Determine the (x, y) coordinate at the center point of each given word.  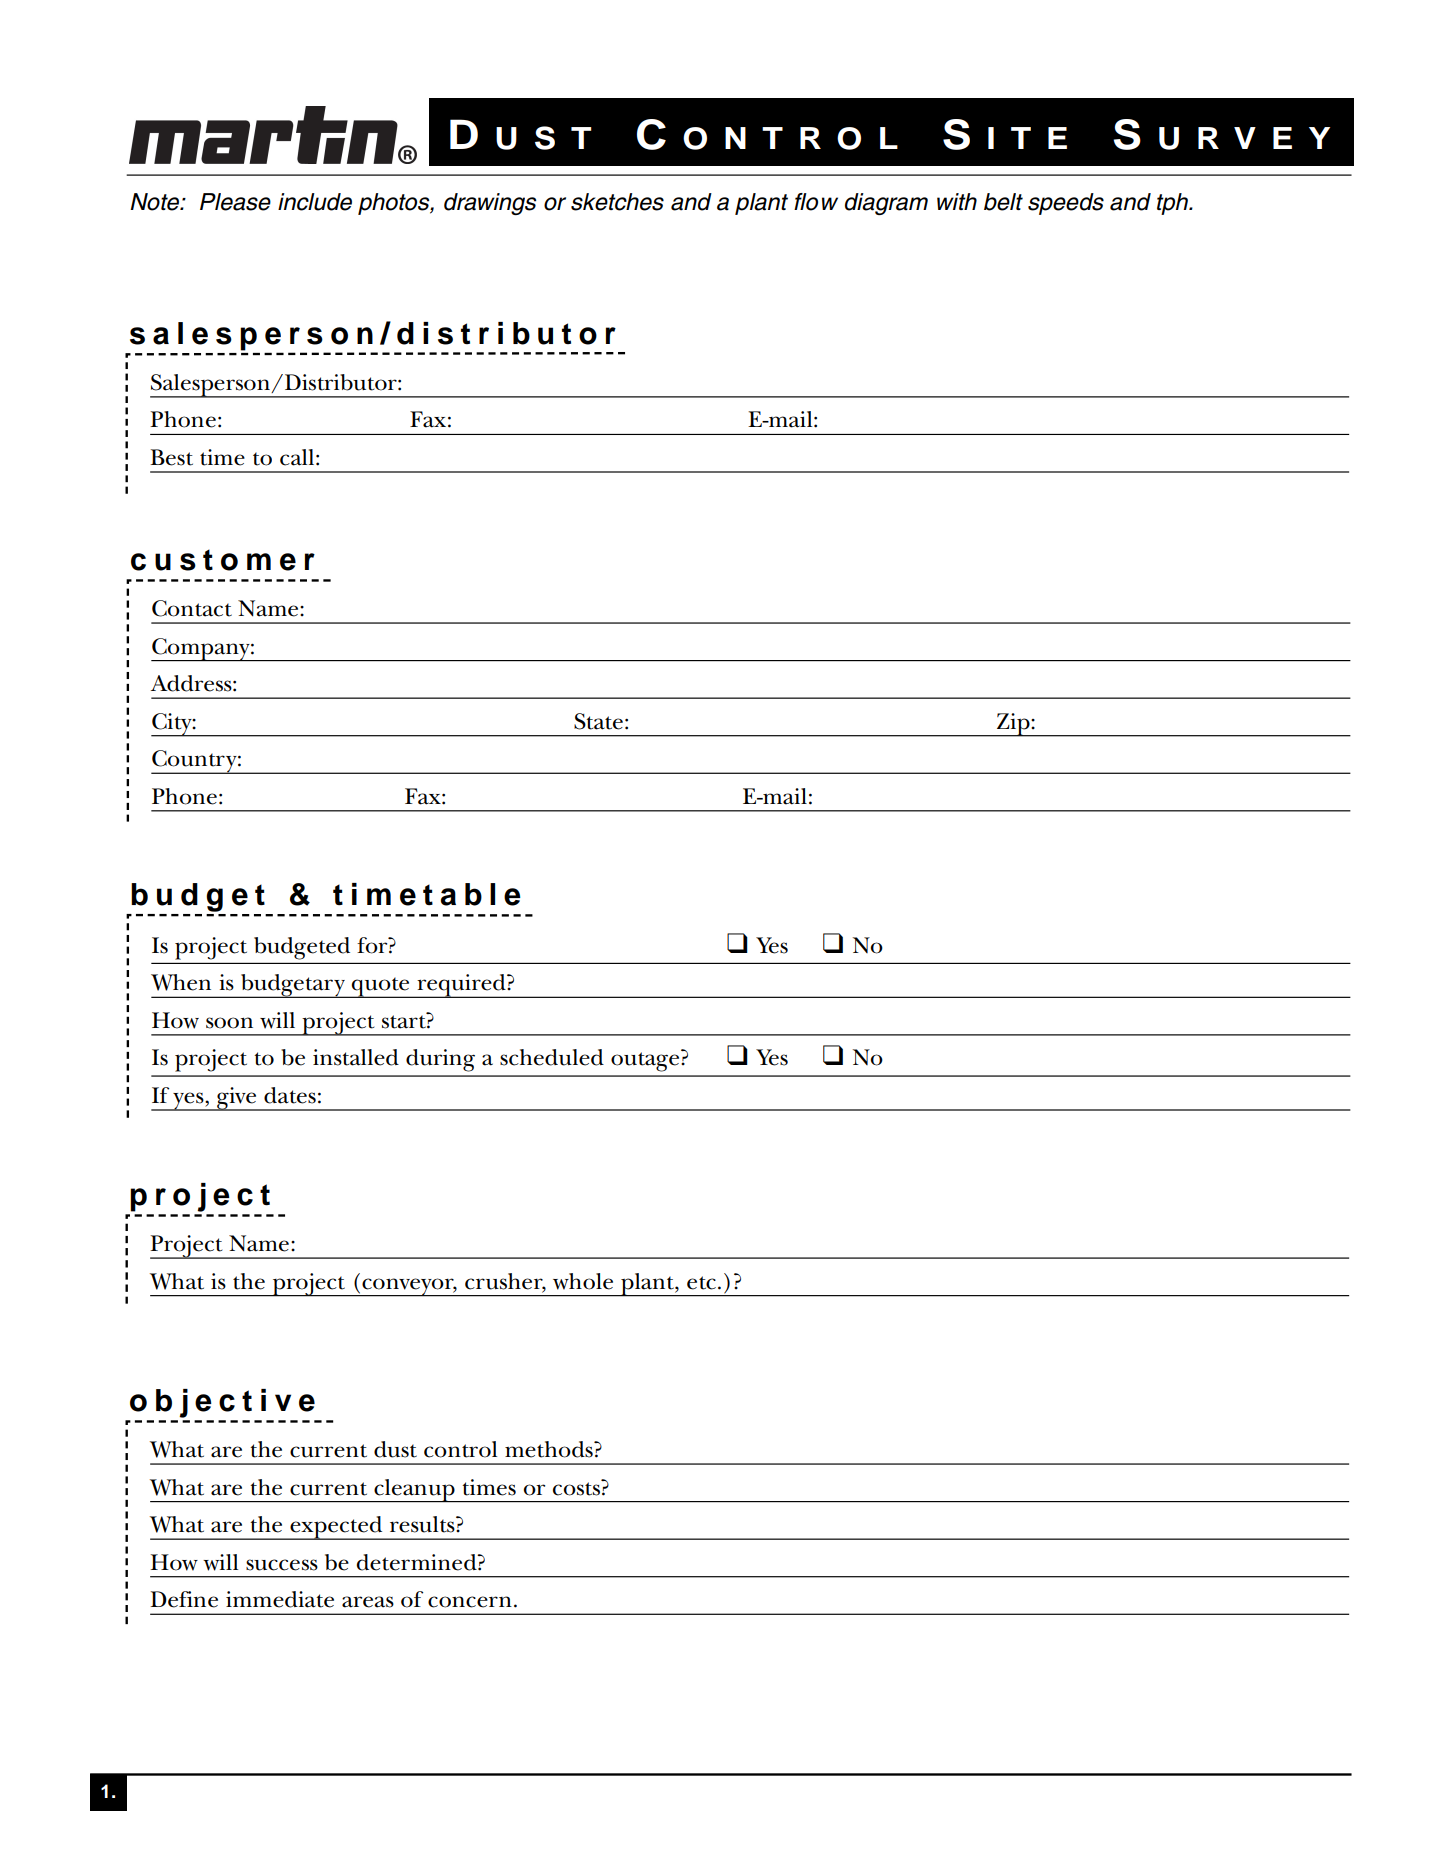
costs (577, 1487)
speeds (1066, 204)
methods (550, 1449)
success (282, 1565)
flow (816, 202)
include (315, 202)
